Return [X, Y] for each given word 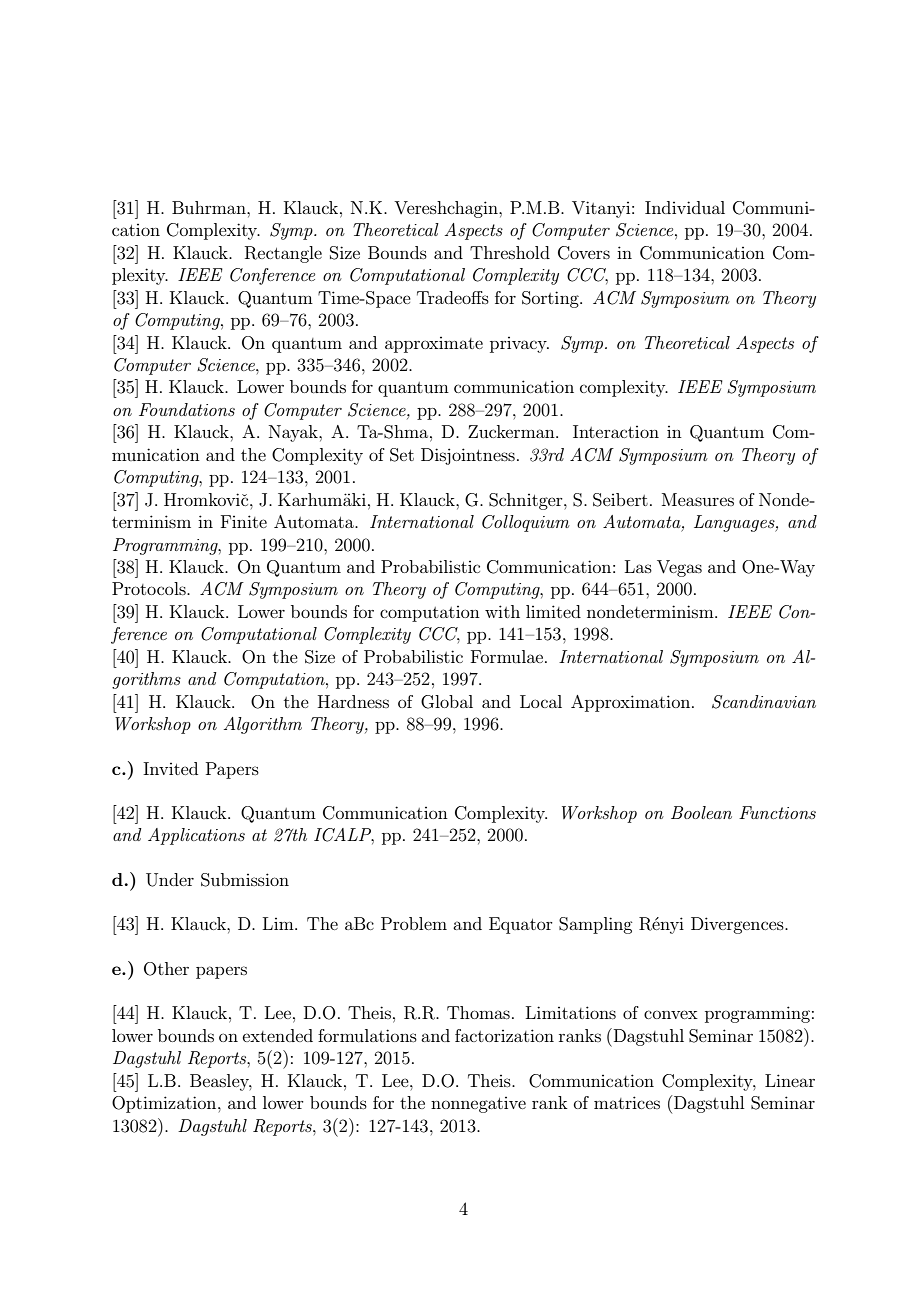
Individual [685, 207]
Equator [521, 925]
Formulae [508, 656]
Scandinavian [764, 702]
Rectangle [283, 254]
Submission [245, 880]
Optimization [165, 1104]
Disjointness [468, 456]
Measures [698, 499]
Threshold [510, 252]
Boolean [701, 812]
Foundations [187, 409]
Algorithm [263, 725]
